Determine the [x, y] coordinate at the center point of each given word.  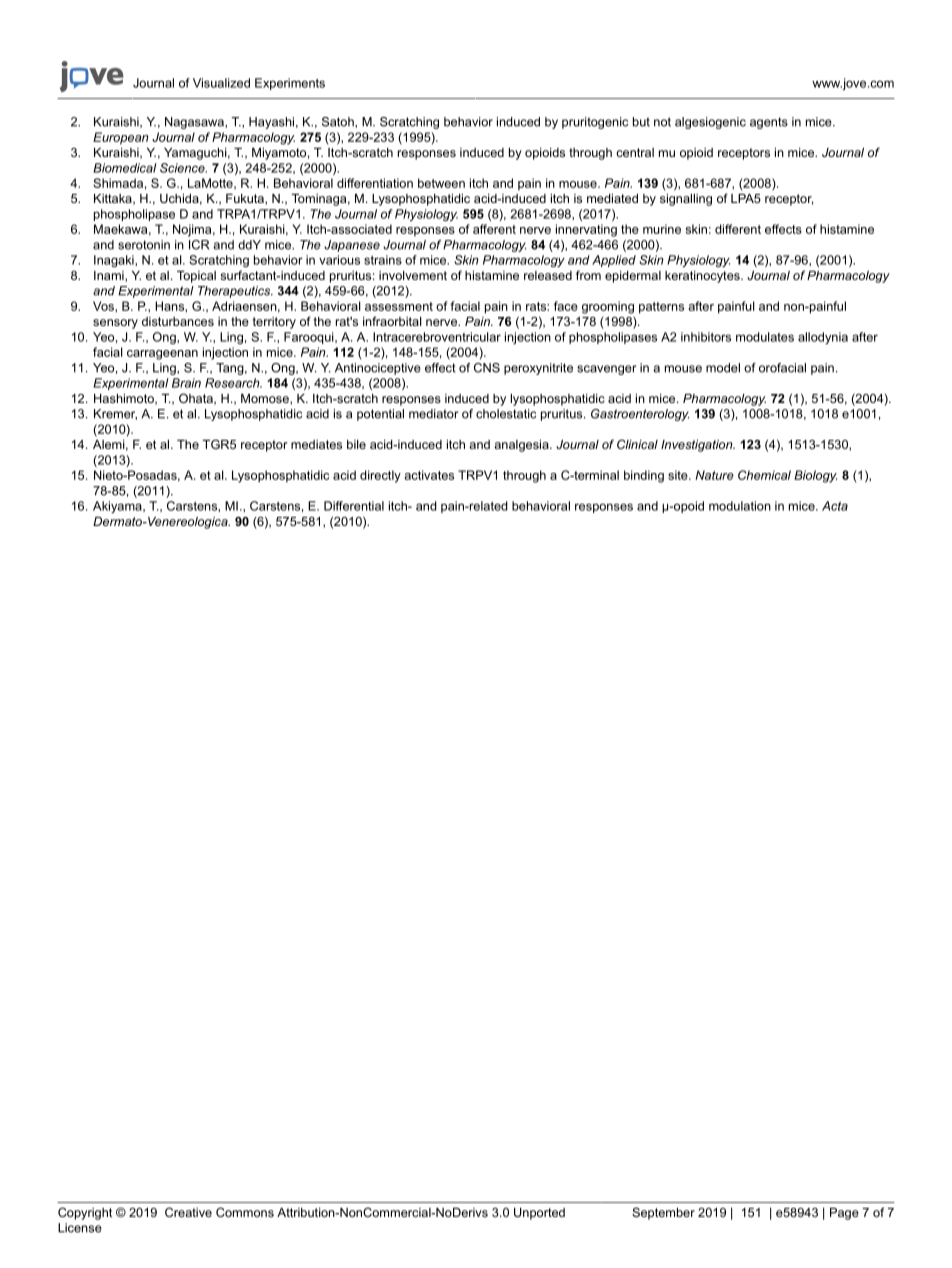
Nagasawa [195, 123]
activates [429, 475]
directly [380, 476]
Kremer [115, 414]
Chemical [764, 475]
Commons [245, 1212]
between [441, 183]
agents [769, 123]
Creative [188, 1212]
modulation [740, 506]
